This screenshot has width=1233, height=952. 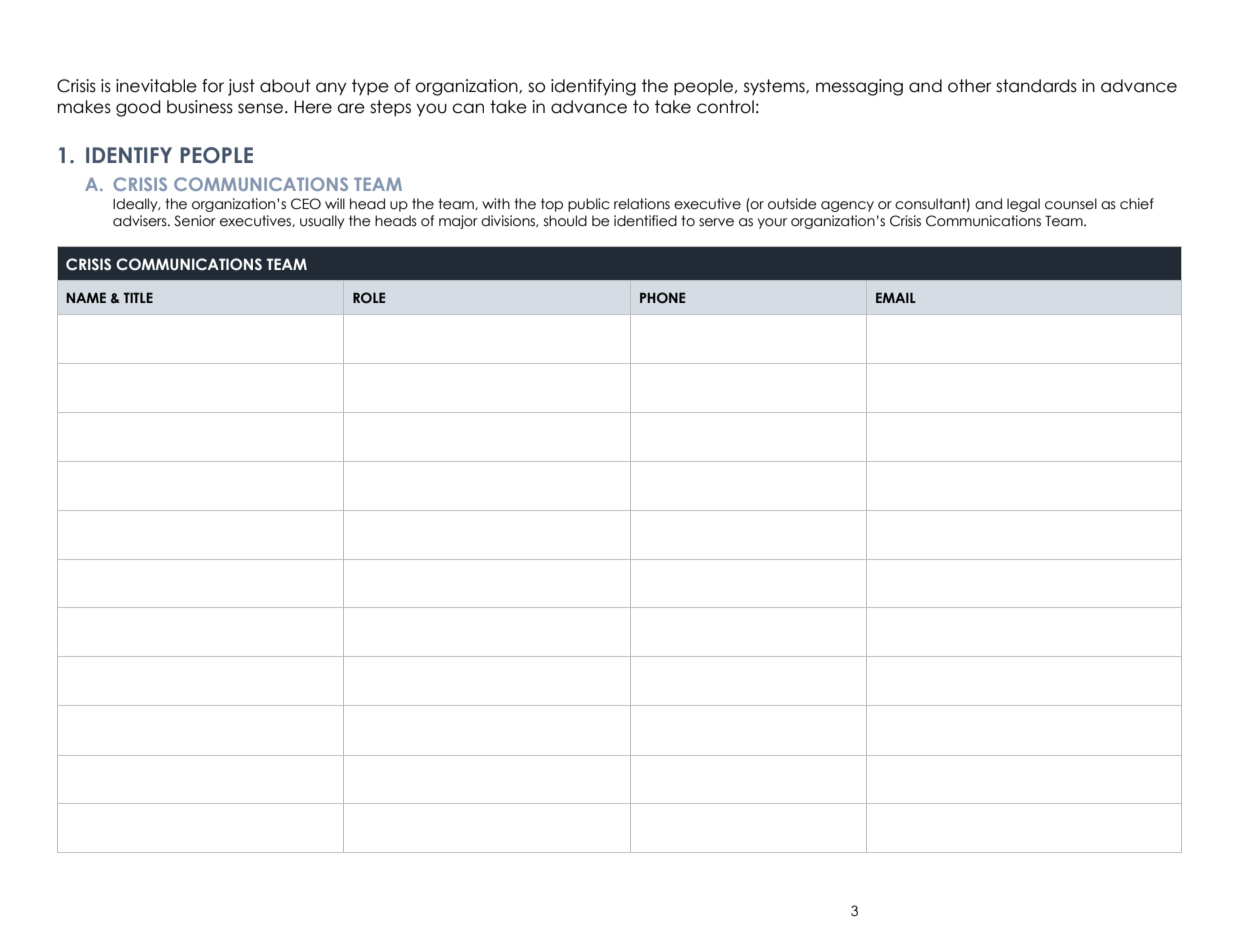 I want to click on legal, so click(x=1023, y=205).
